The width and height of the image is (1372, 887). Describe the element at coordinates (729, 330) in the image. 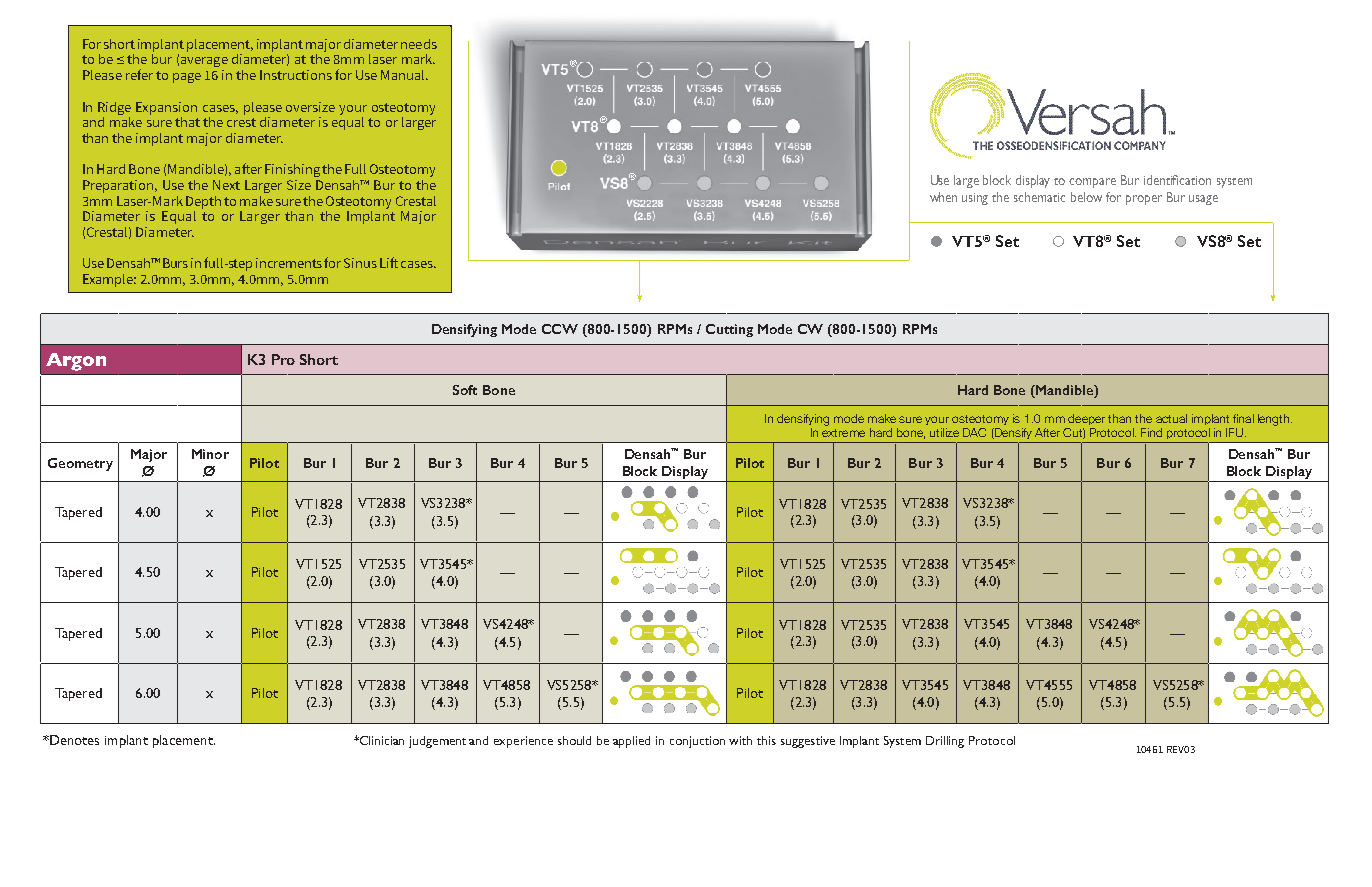

I see `Cutting` at that location.
